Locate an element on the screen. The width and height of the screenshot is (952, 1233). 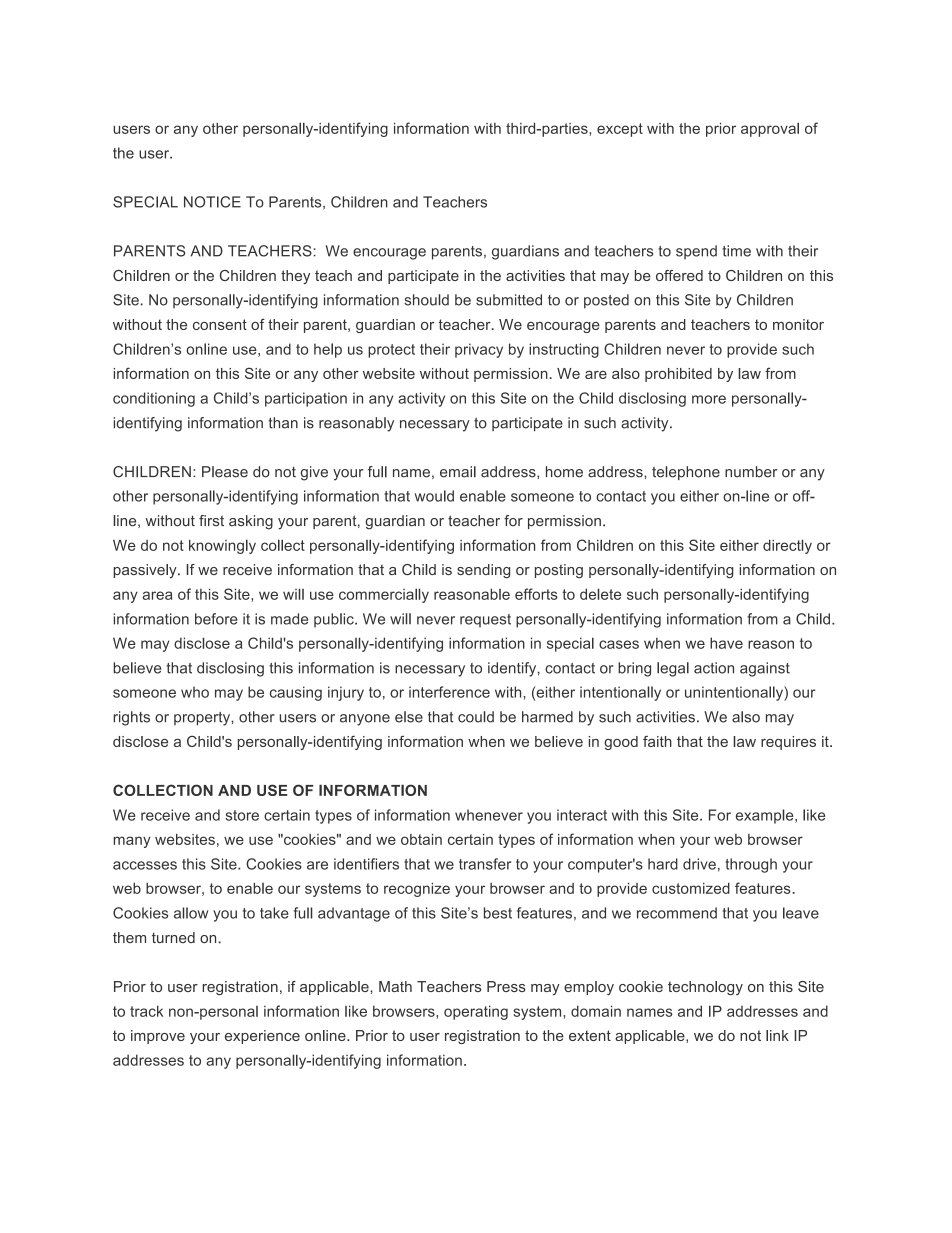
approval is located at coordinates (770, 129).
